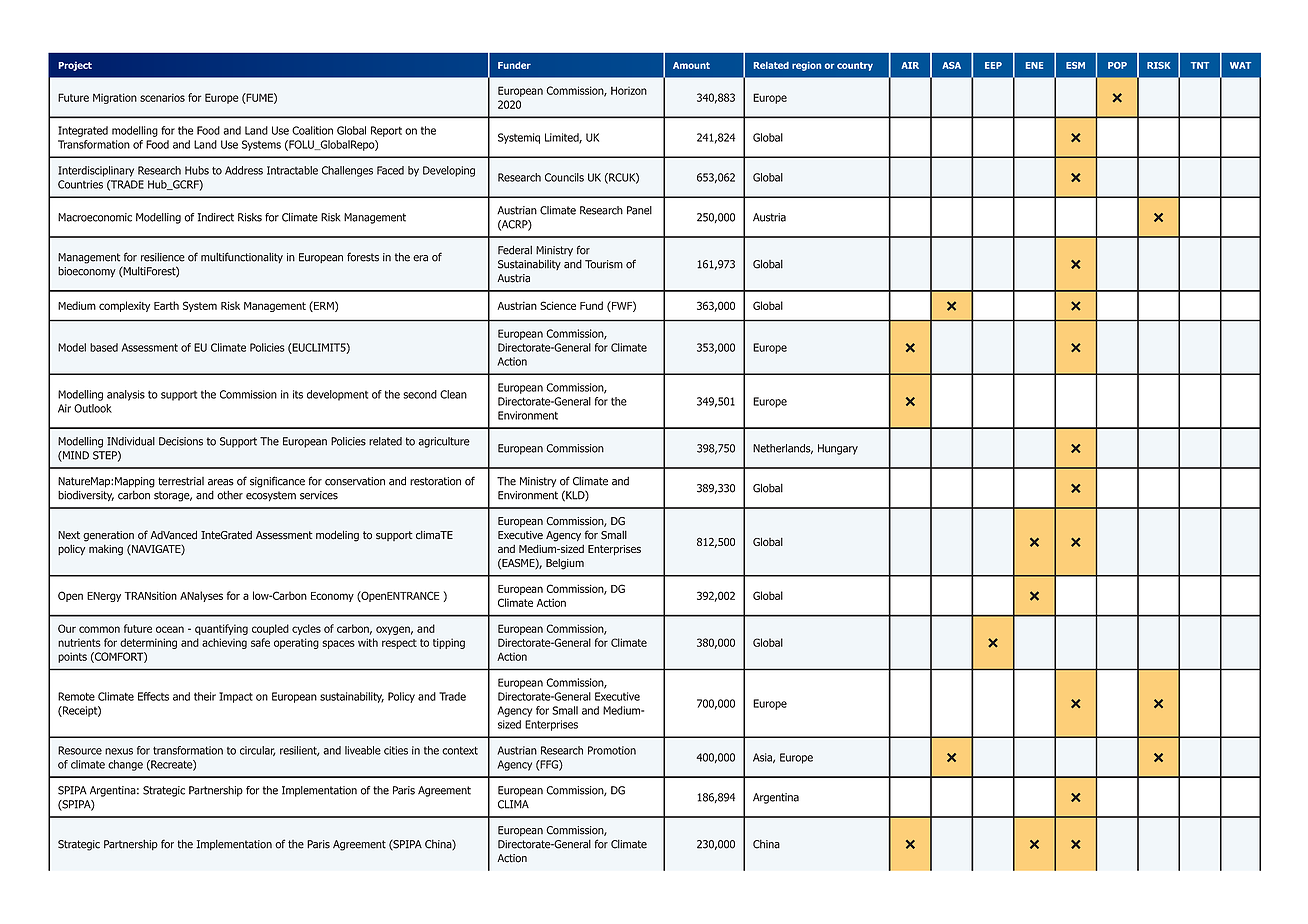  Describe the element at coordinates (612, 750) in the screenshot. I see `Promotion` at that location.
